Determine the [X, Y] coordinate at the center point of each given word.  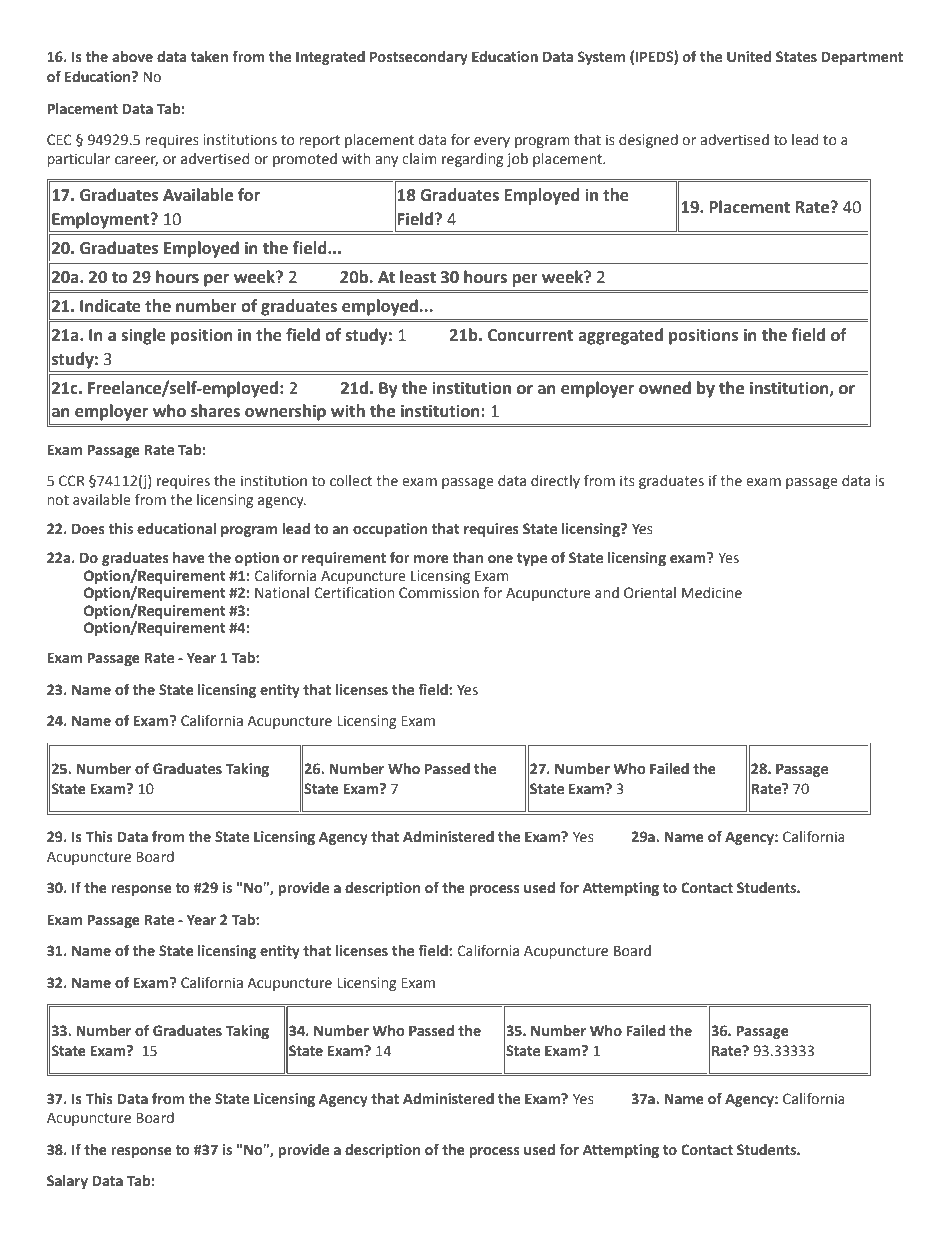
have [189, 558]
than [468, 558]
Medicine [712, 593]
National [282, 593]
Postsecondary [419, 58]
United [749, 57]
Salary [67, 1182]
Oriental [650, 593]
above [132, 57]
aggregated [620, 336]
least [418, 277]
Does [88, 529]
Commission [439, 593]
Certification [354, 593]
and [607, 592]
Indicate [110, 306]
